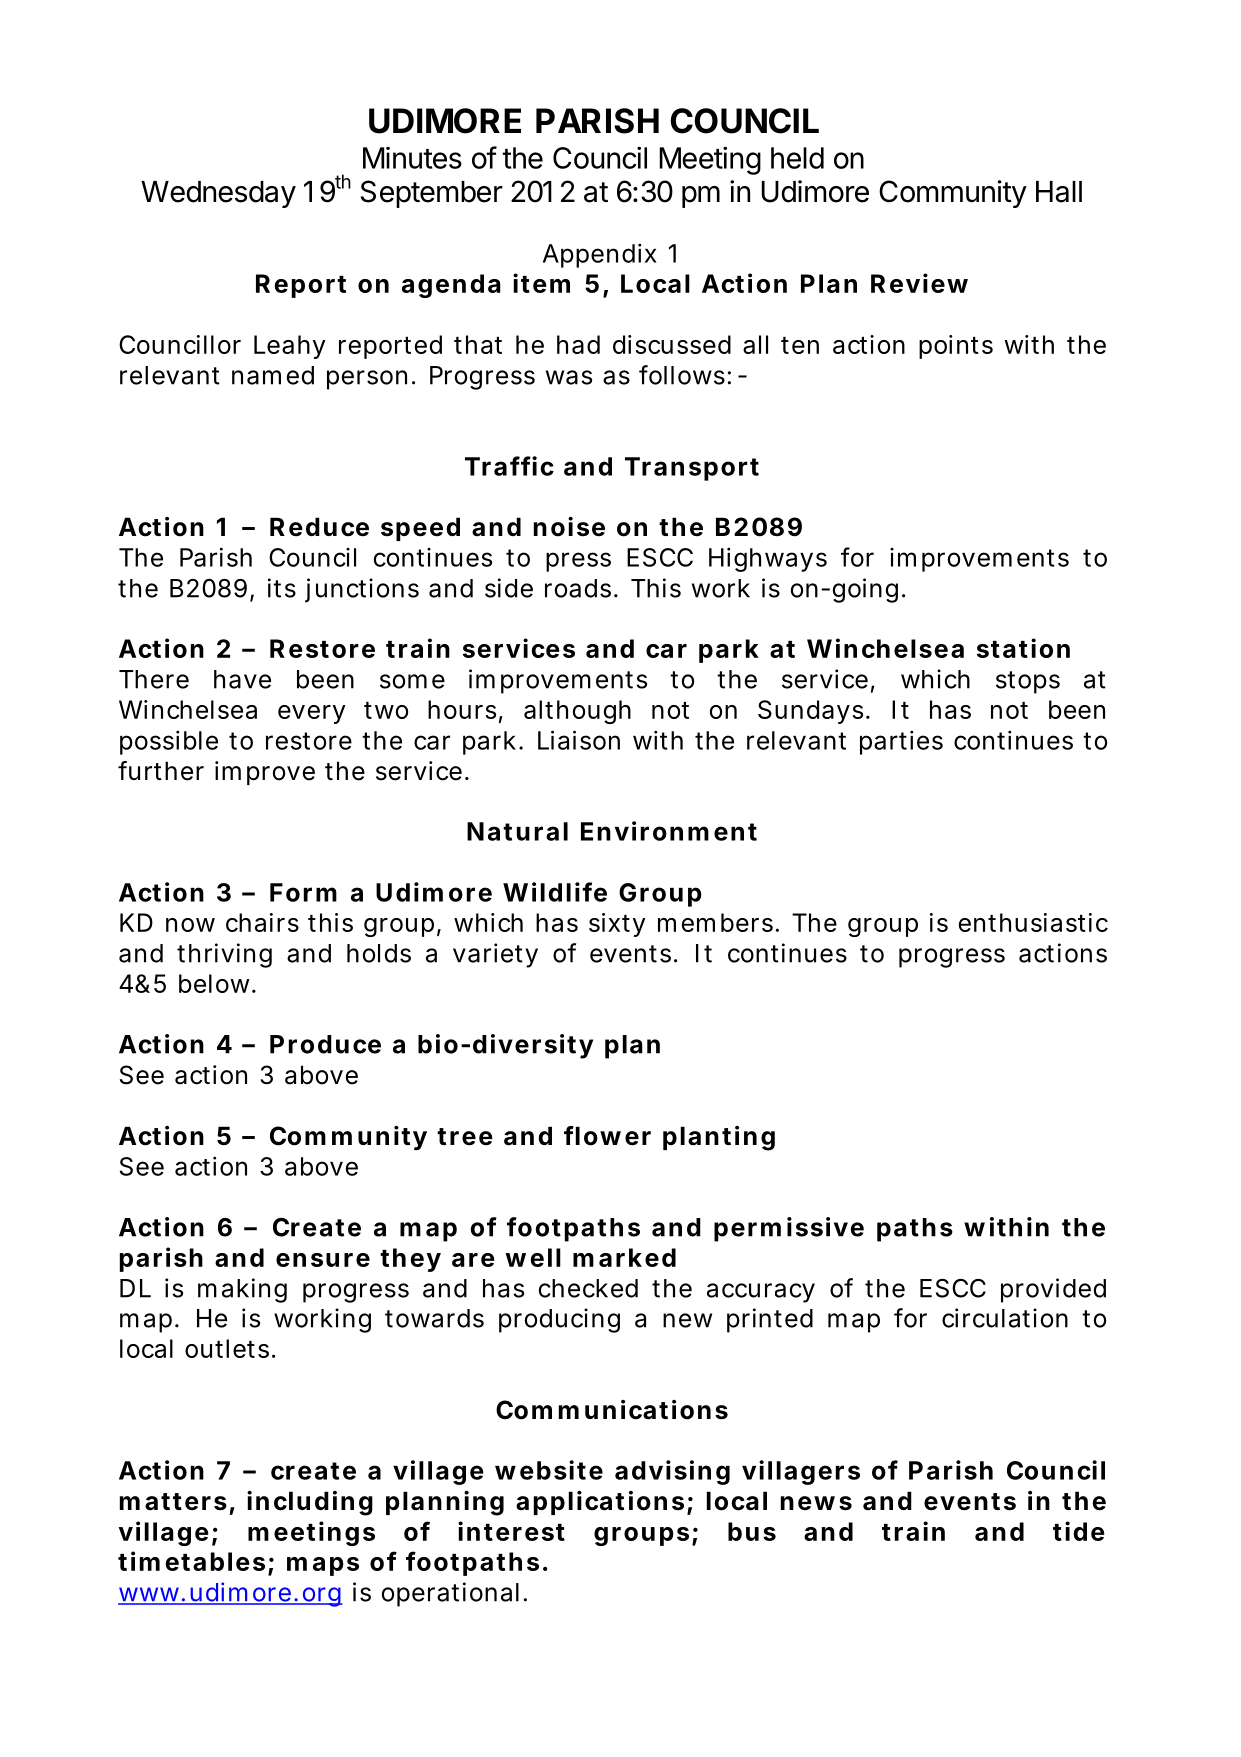 This image has height=1757, width=1241. I want to click on Wednesday, so click(218, 194).
